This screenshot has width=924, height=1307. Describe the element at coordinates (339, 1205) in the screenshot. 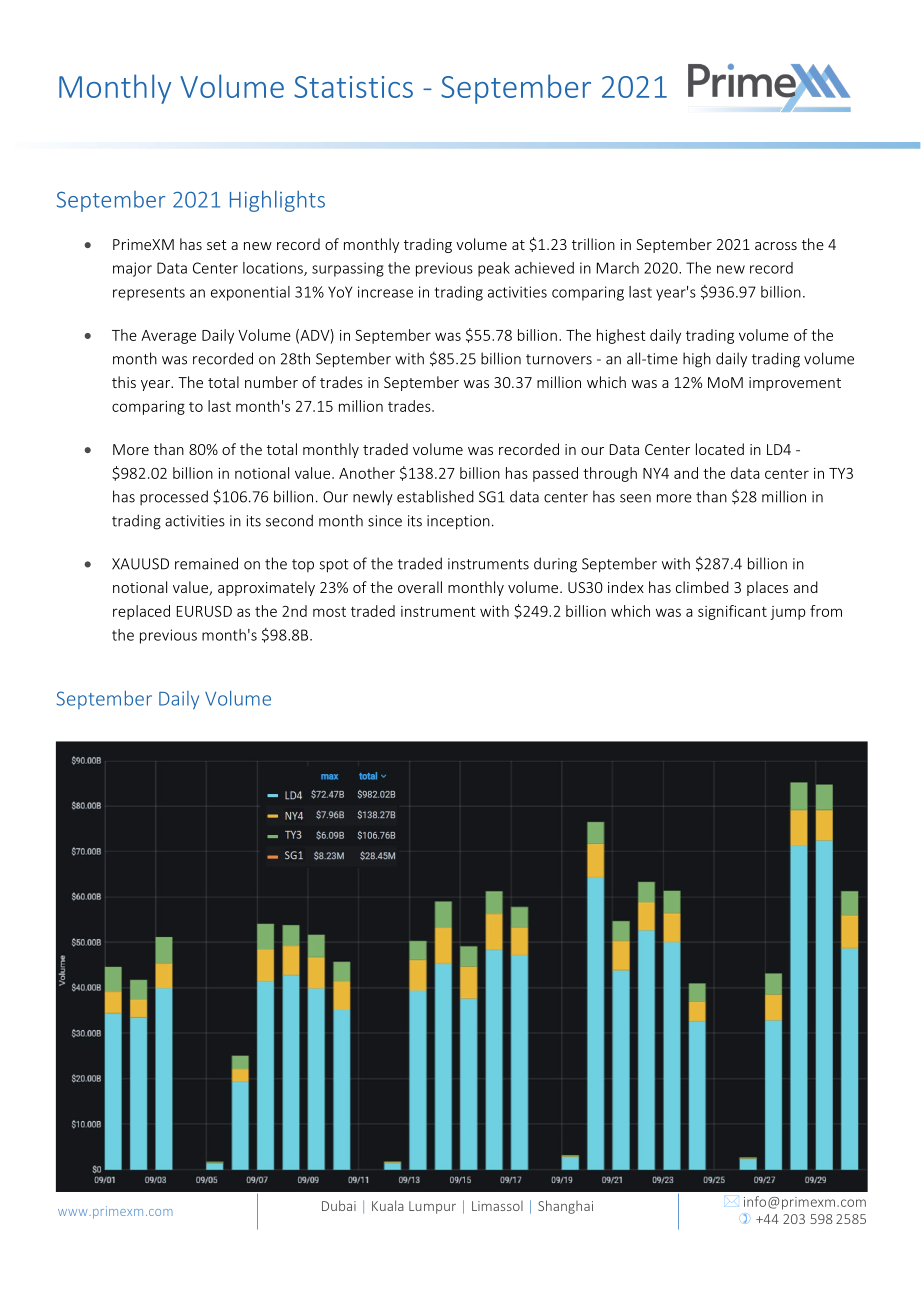

I see `Dubai` at that location.
